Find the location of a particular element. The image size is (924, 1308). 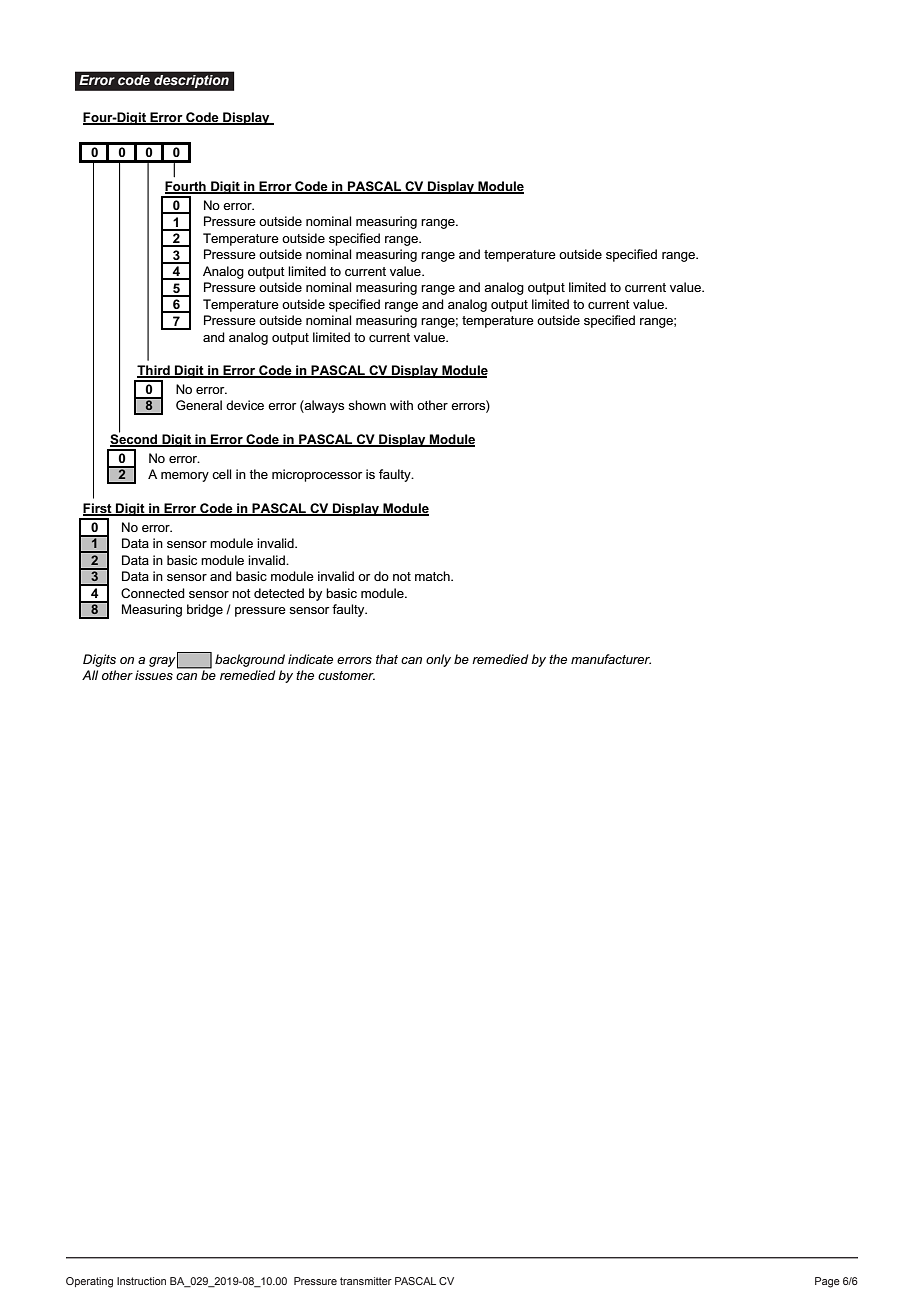

Instruction is located at coordinates (141, 1281).
